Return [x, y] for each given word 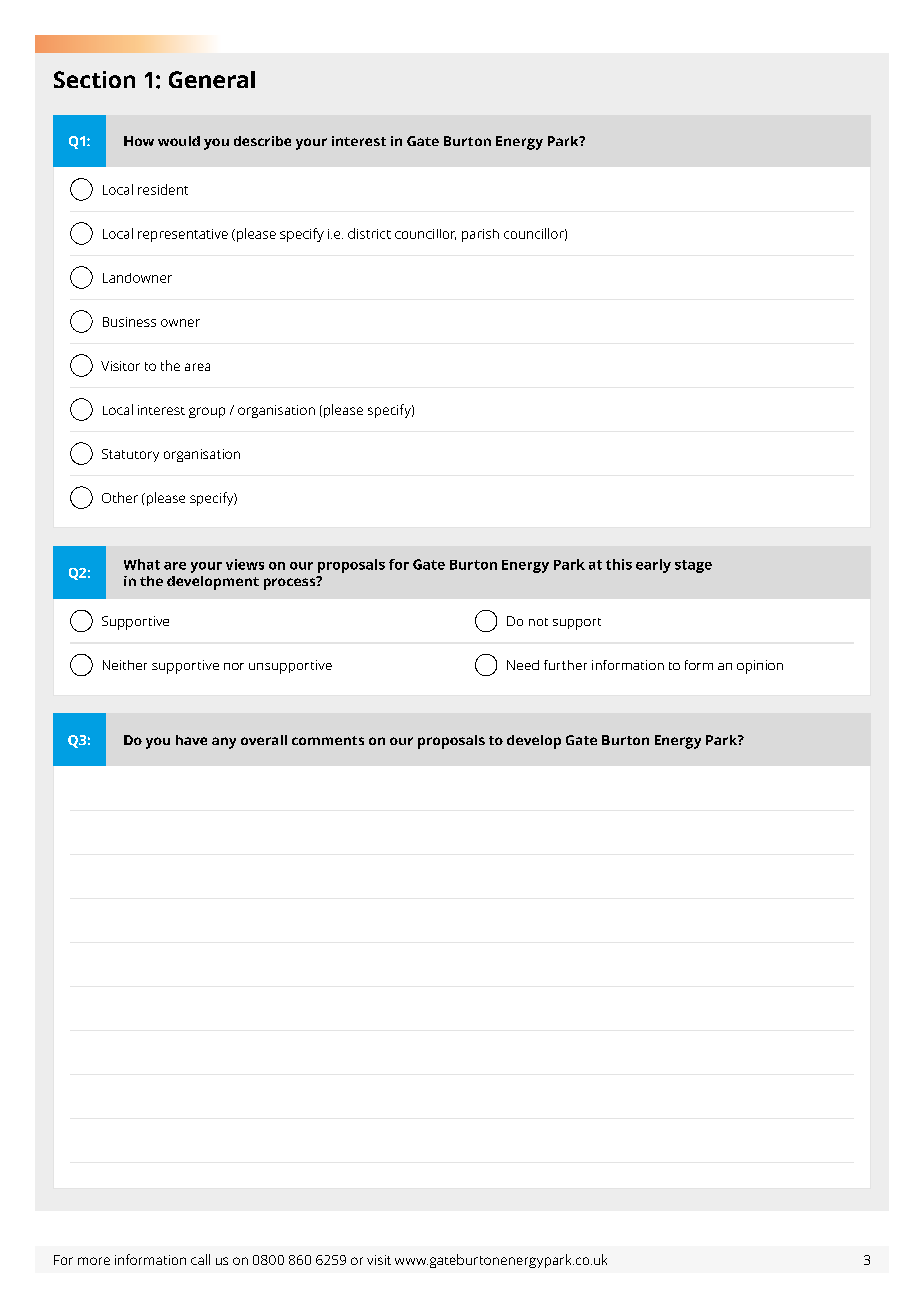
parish [480, 235]
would [179, 141]
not [538, 622]
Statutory [130, 455]
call [200, 1259]
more [94, 1261]
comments [328, 740]
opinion [760, 667]
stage [693, 566]
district [369, 233]
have [191, 740]
